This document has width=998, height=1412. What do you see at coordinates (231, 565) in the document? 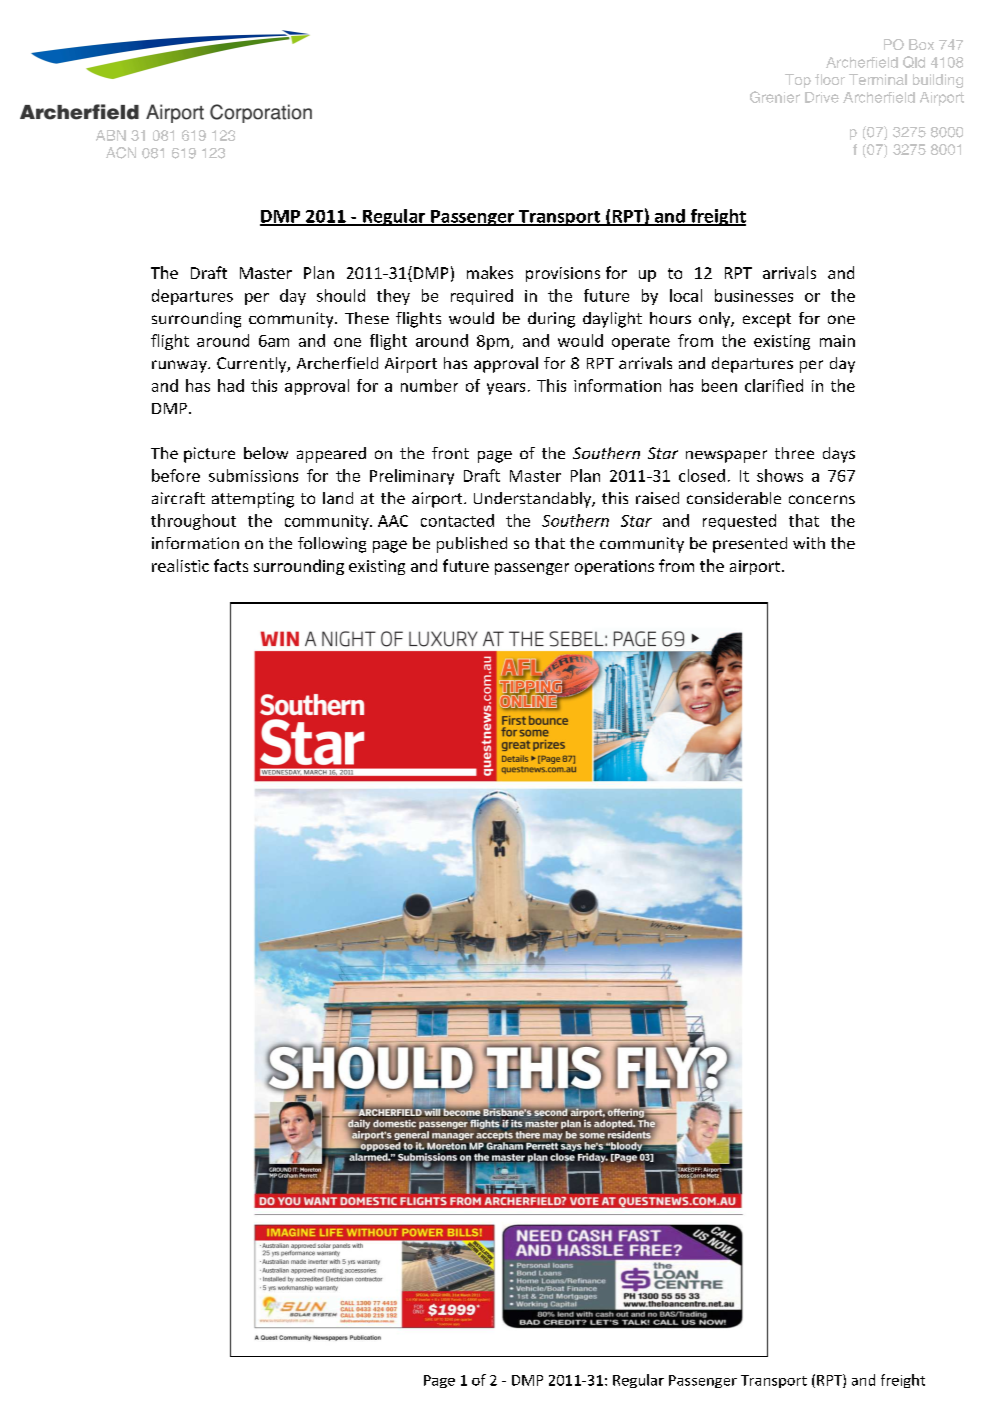
I see `facts` at bounding box center [231, 565].
